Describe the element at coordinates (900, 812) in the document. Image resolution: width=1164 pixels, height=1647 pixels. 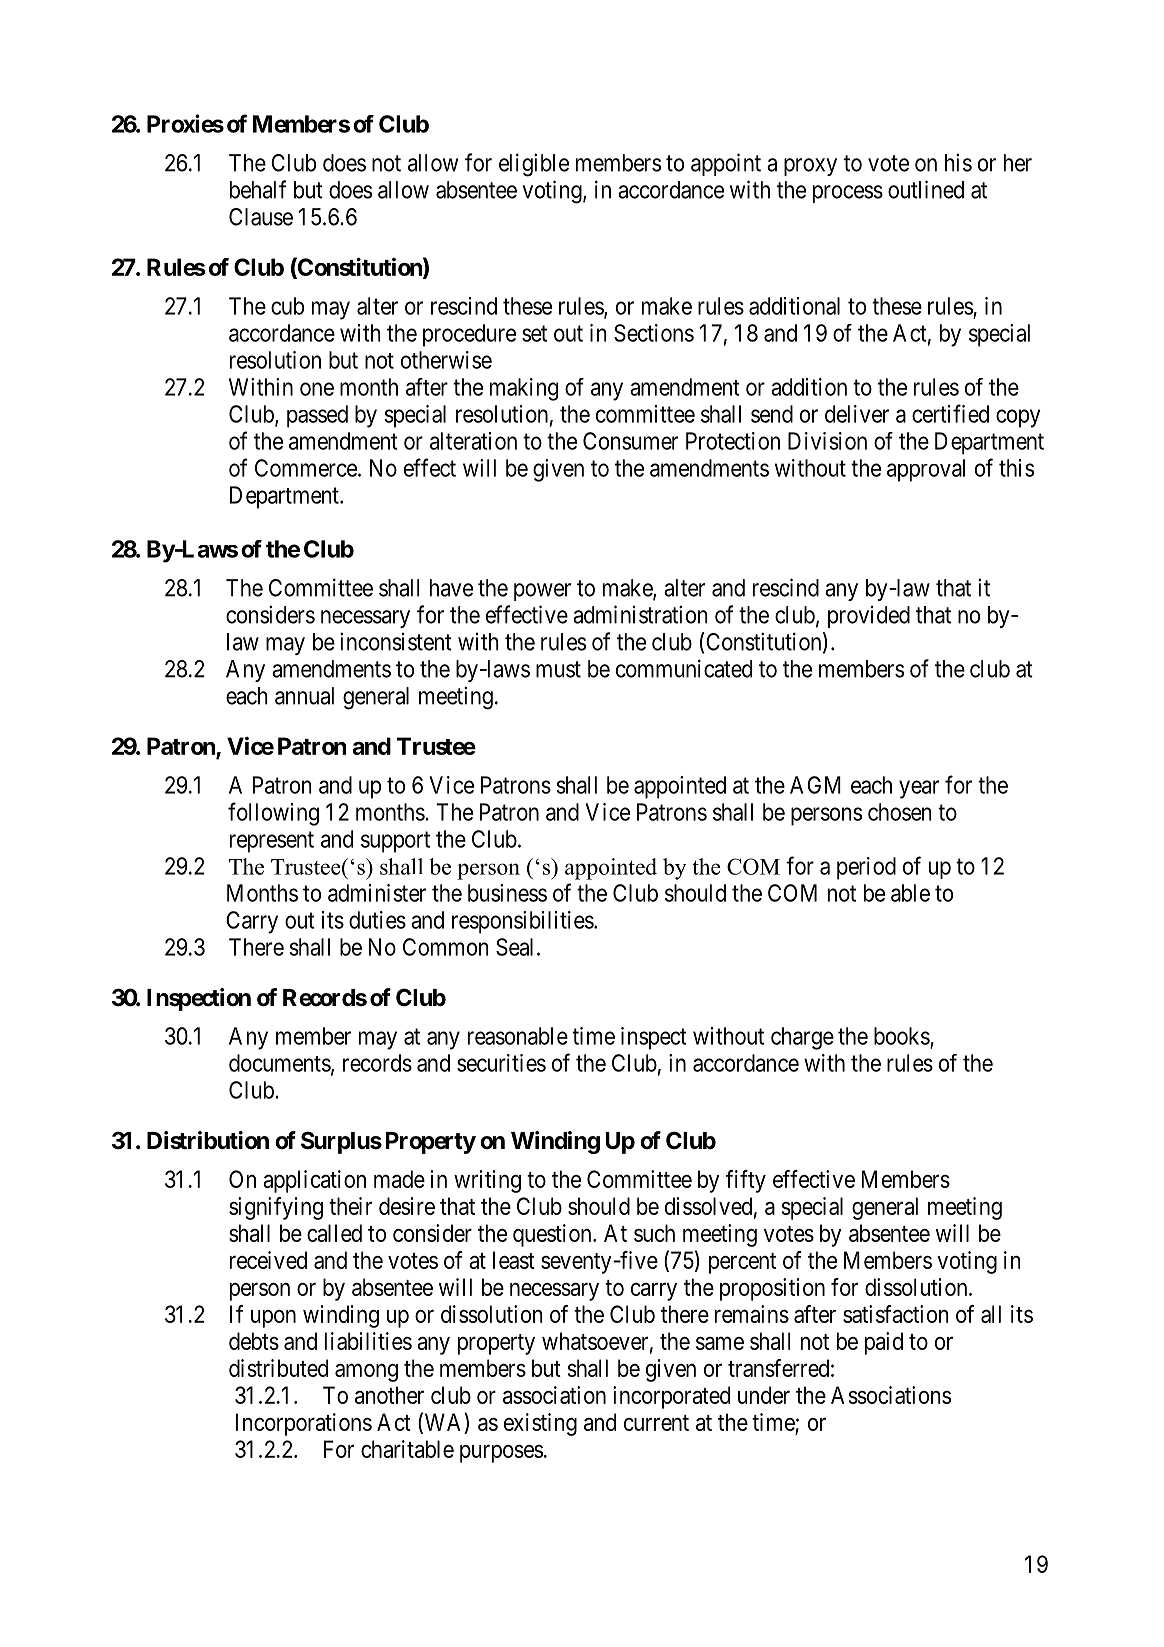
I see `chosen` at that location.
